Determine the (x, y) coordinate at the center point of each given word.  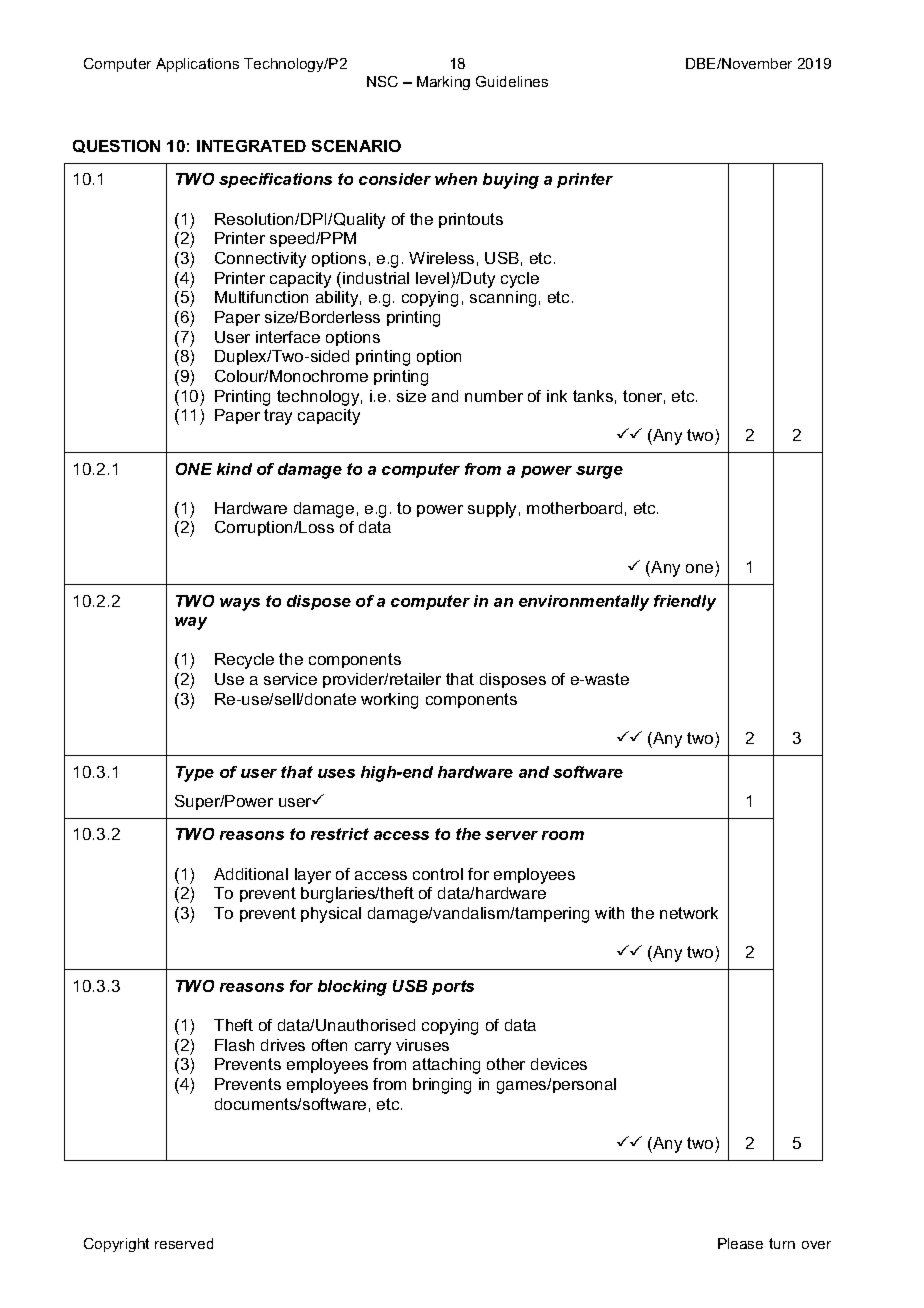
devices (559, 1064)
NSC (382, 81)
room (563, 835)
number (494, 396)
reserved (184, 1243)
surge (599, 472)
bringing (442, 1086)
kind (234, 469)
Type (195, 774)
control (438, 874)
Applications (197, 65)
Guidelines (512, 81)
